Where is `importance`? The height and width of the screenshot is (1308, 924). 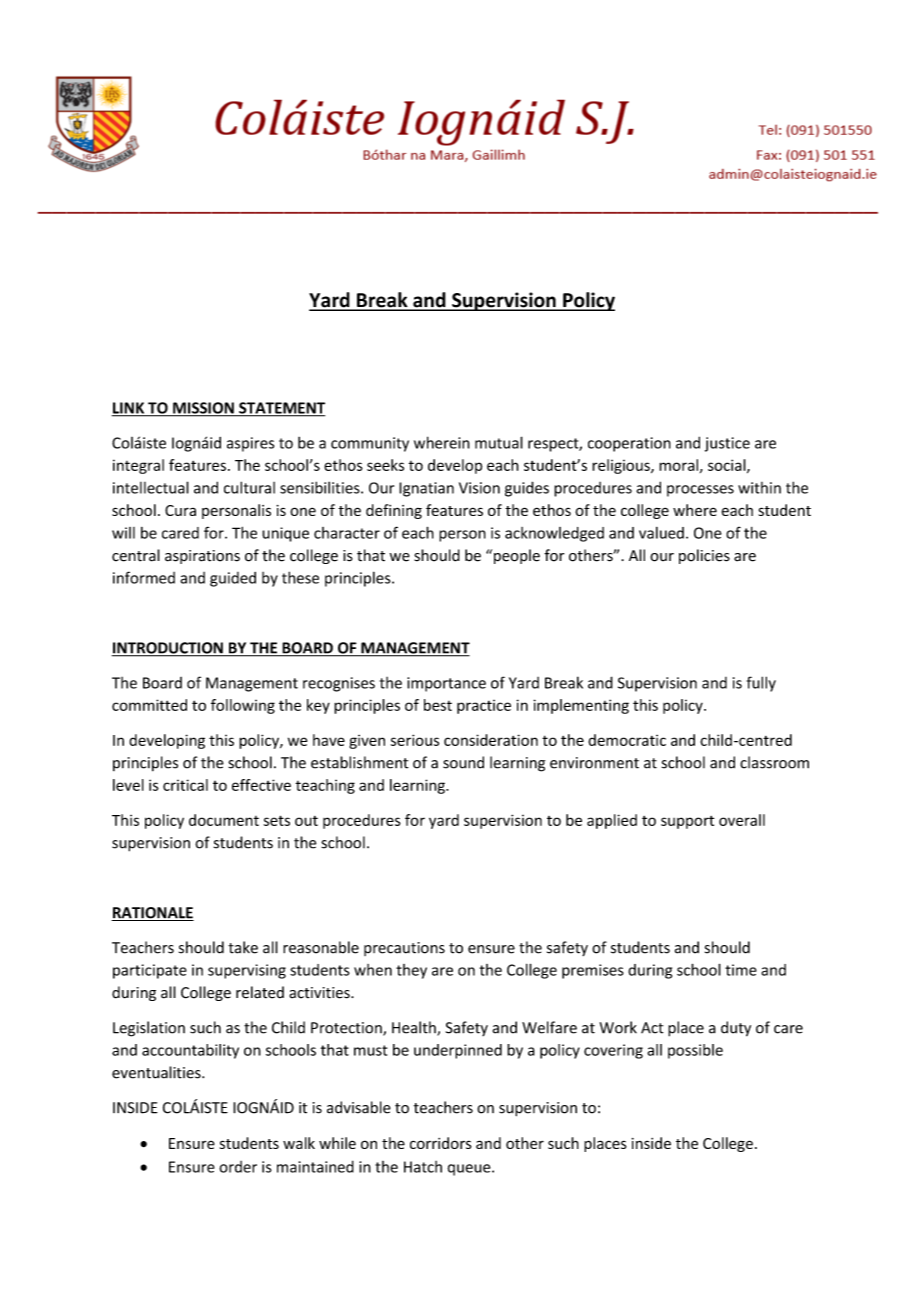 importance is located at coordinates (446, 684).
